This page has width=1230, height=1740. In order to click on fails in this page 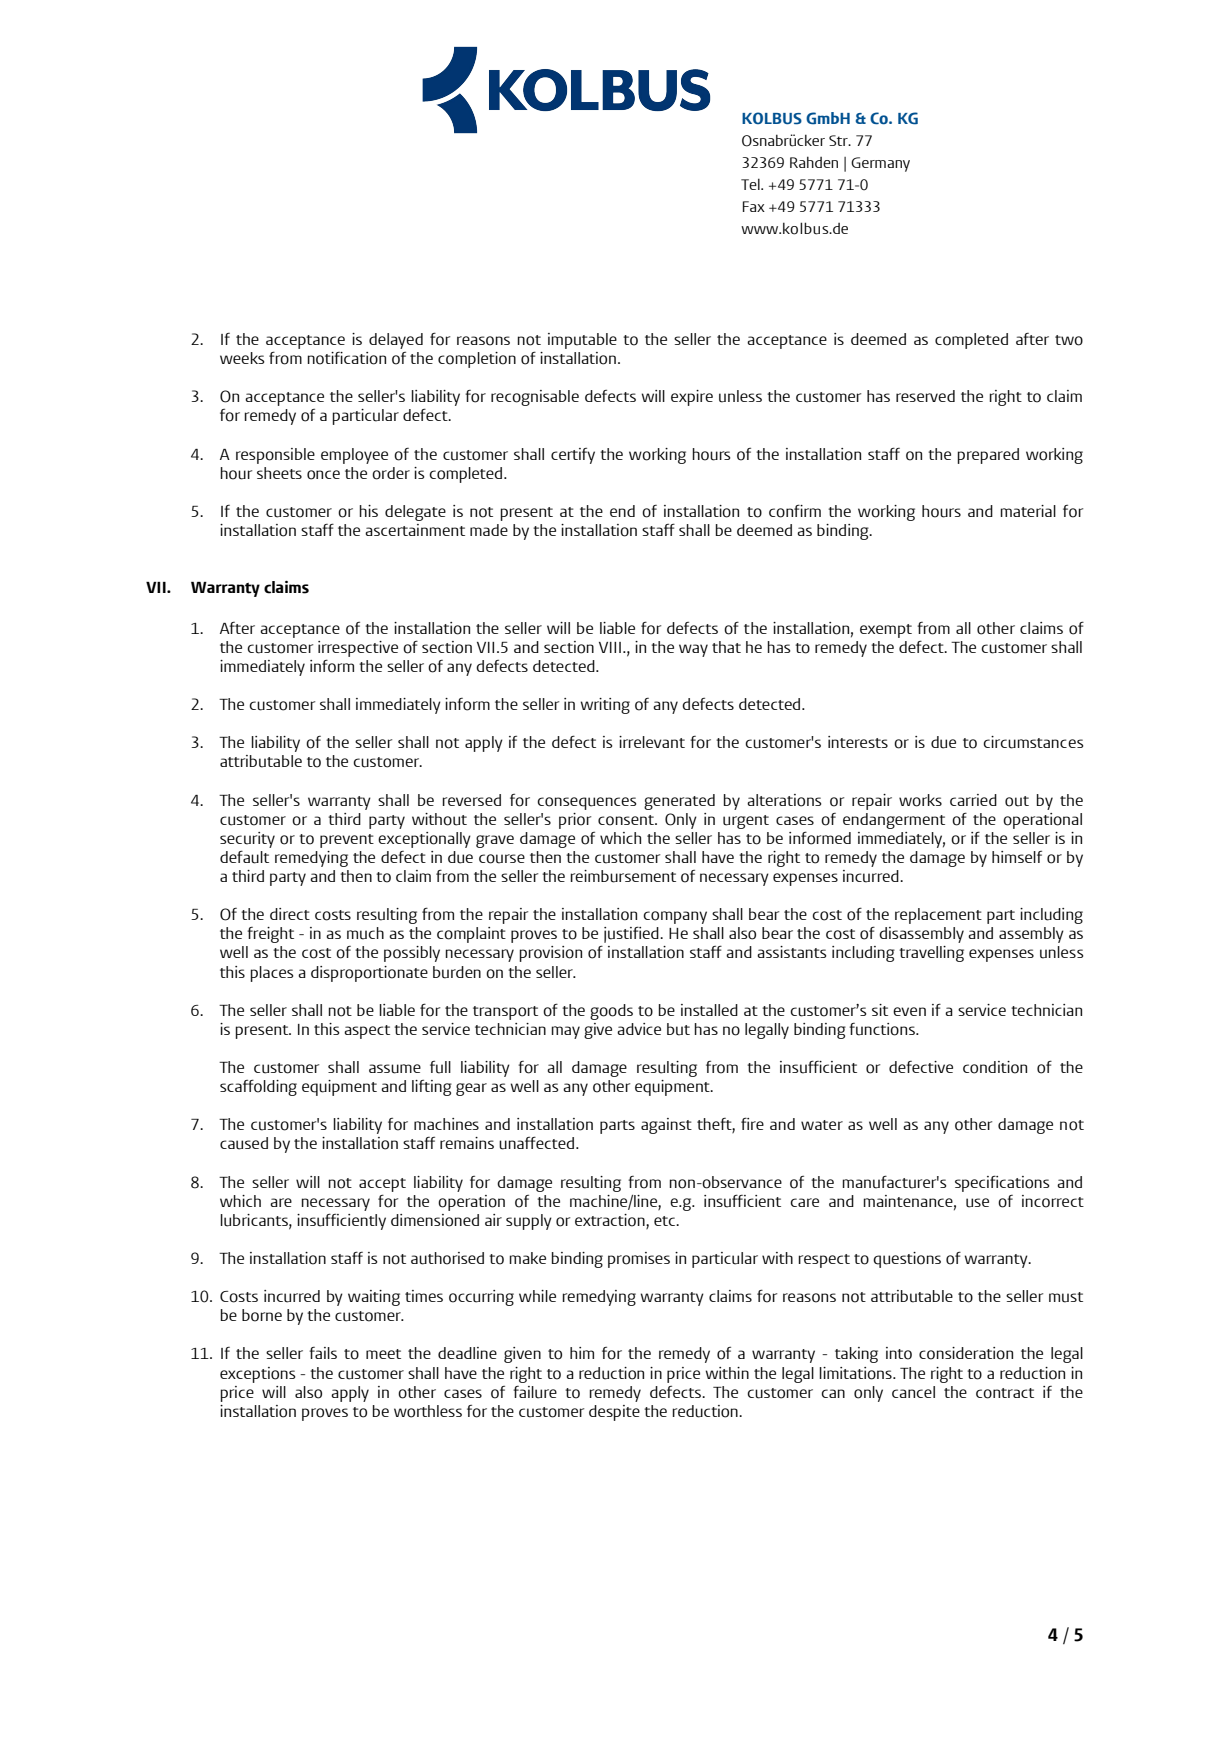, I will do `click(323, 1353)`.
